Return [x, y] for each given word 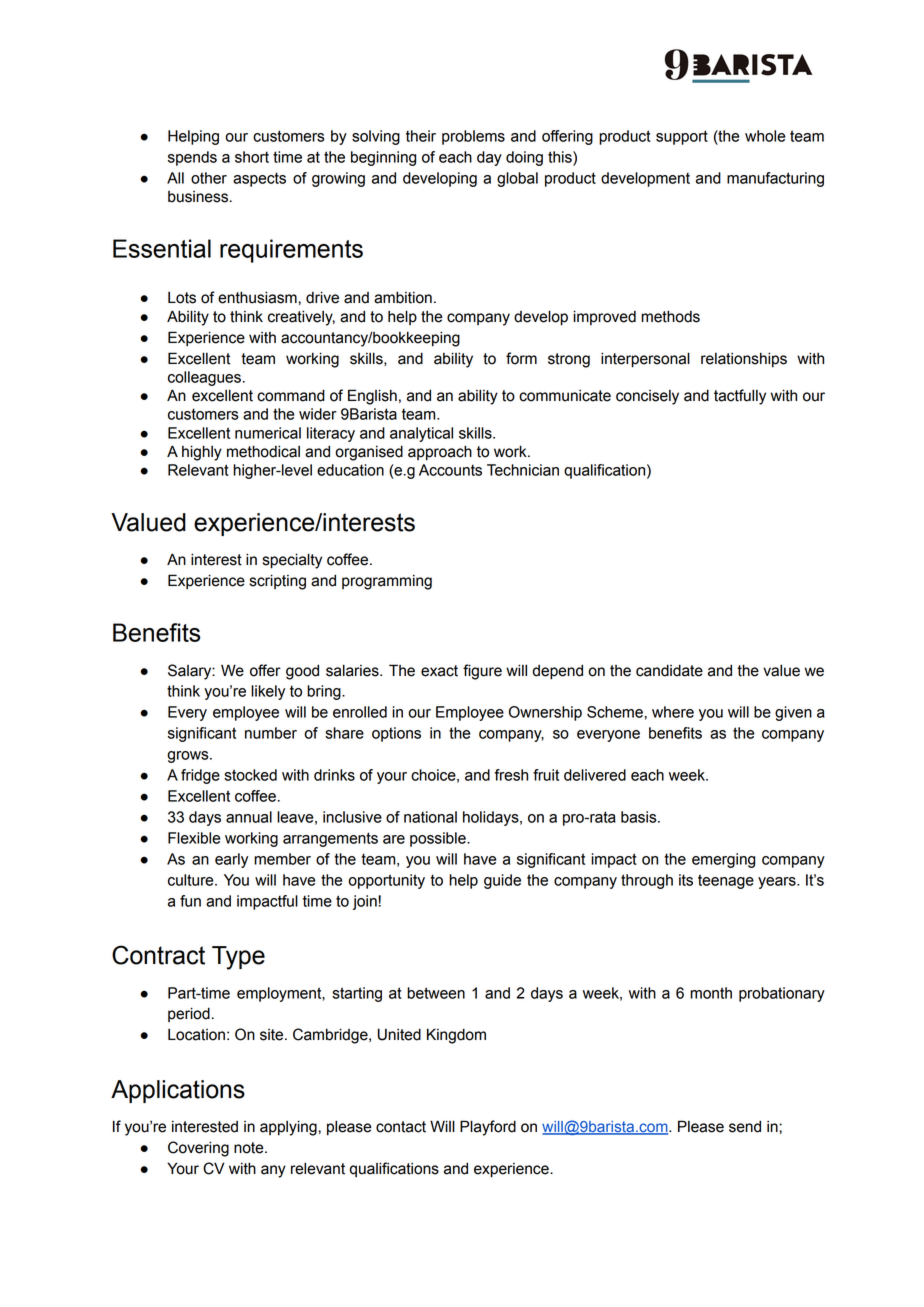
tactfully [740, 397]
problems [473, 137]
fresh [511, 775]
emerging [723, 860]
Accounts [450, 470]
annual [249, 817]
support [682, 137]
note [250, 1148]
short [252, 157]
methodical [263, 451]
